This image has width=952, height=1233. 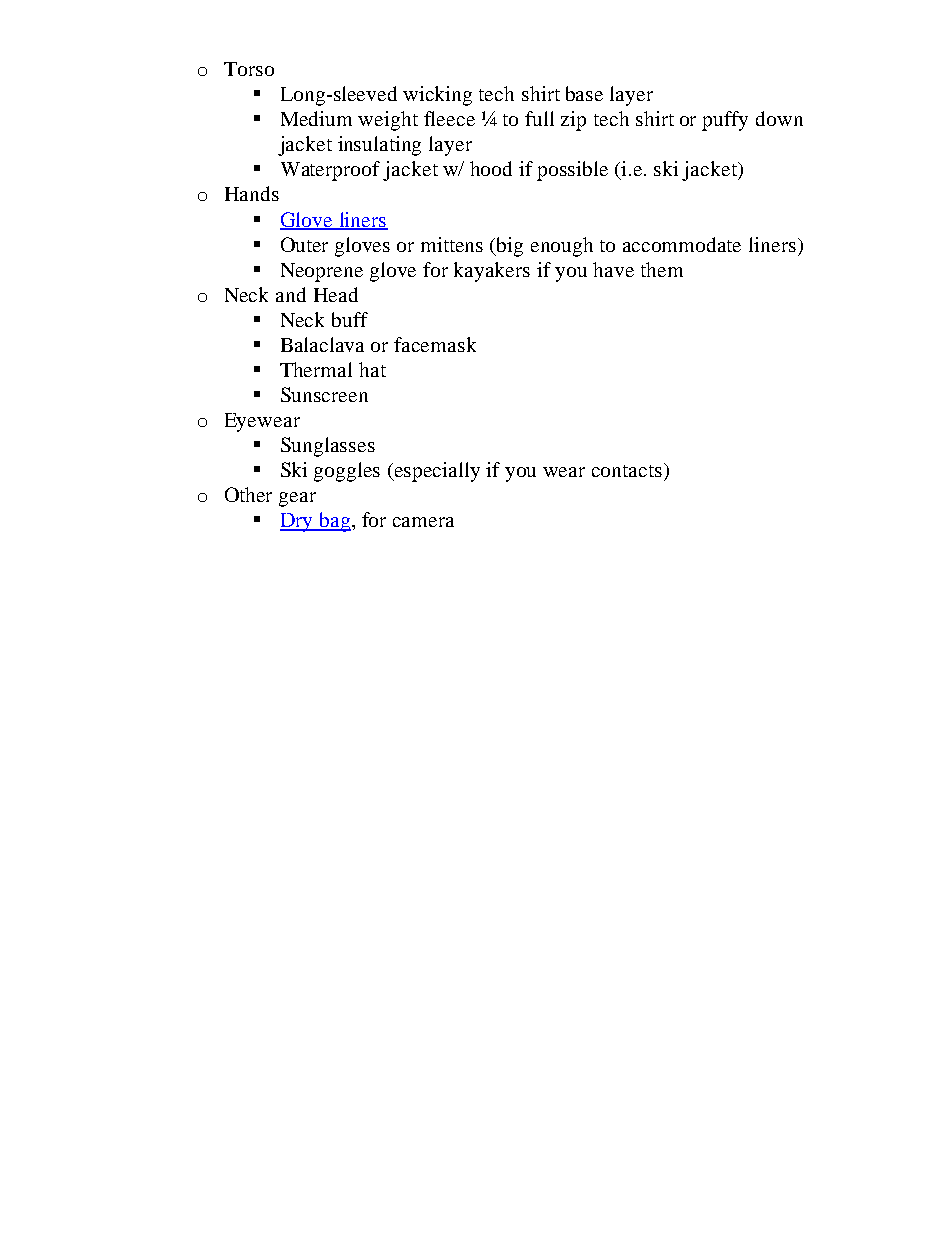 I want to click on kayakers, so click(x=492, y=272).
